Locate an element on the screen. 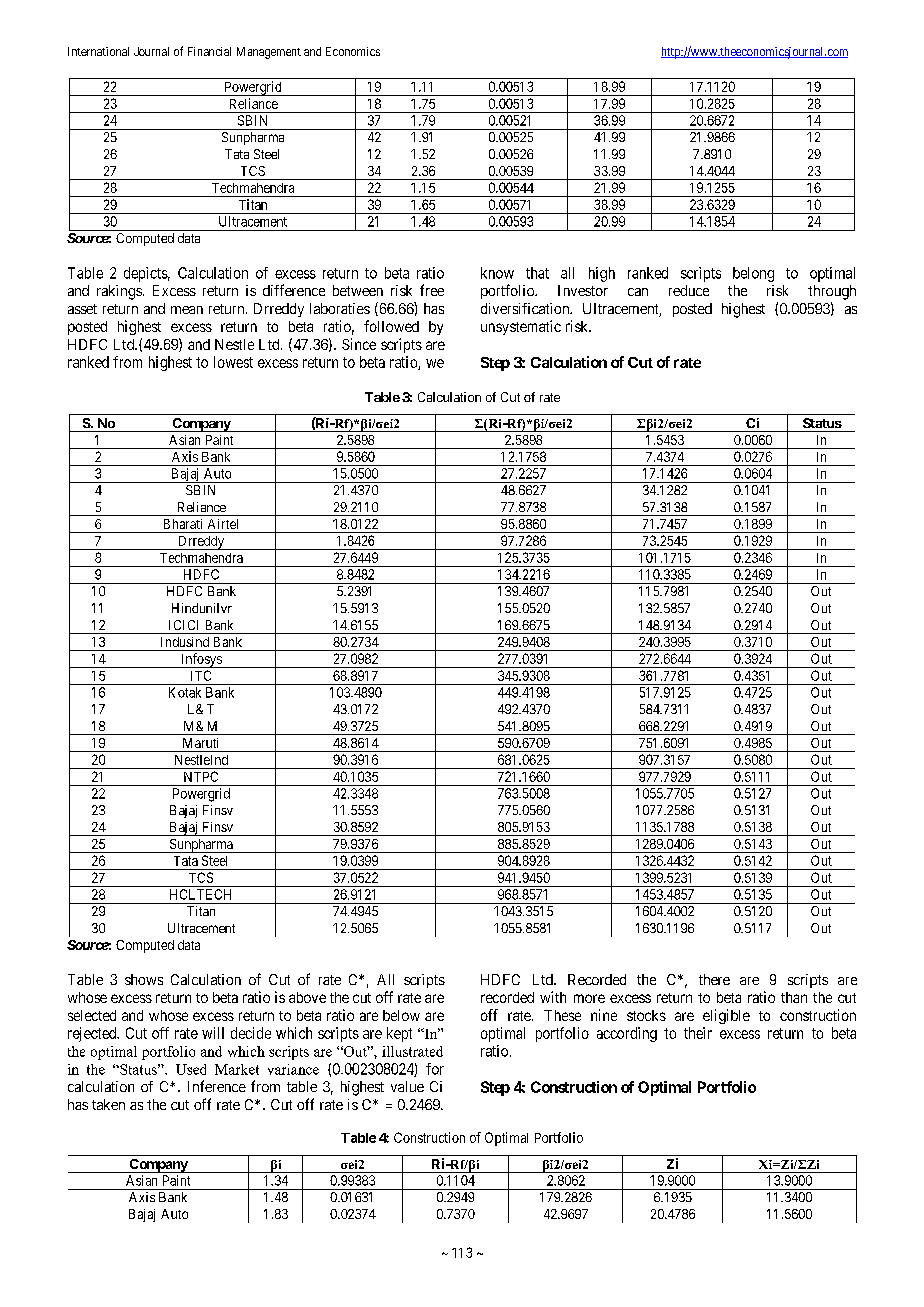 The height and width of the screenshot is (1307, 924). Financial is located at coordinates (209, 51).
